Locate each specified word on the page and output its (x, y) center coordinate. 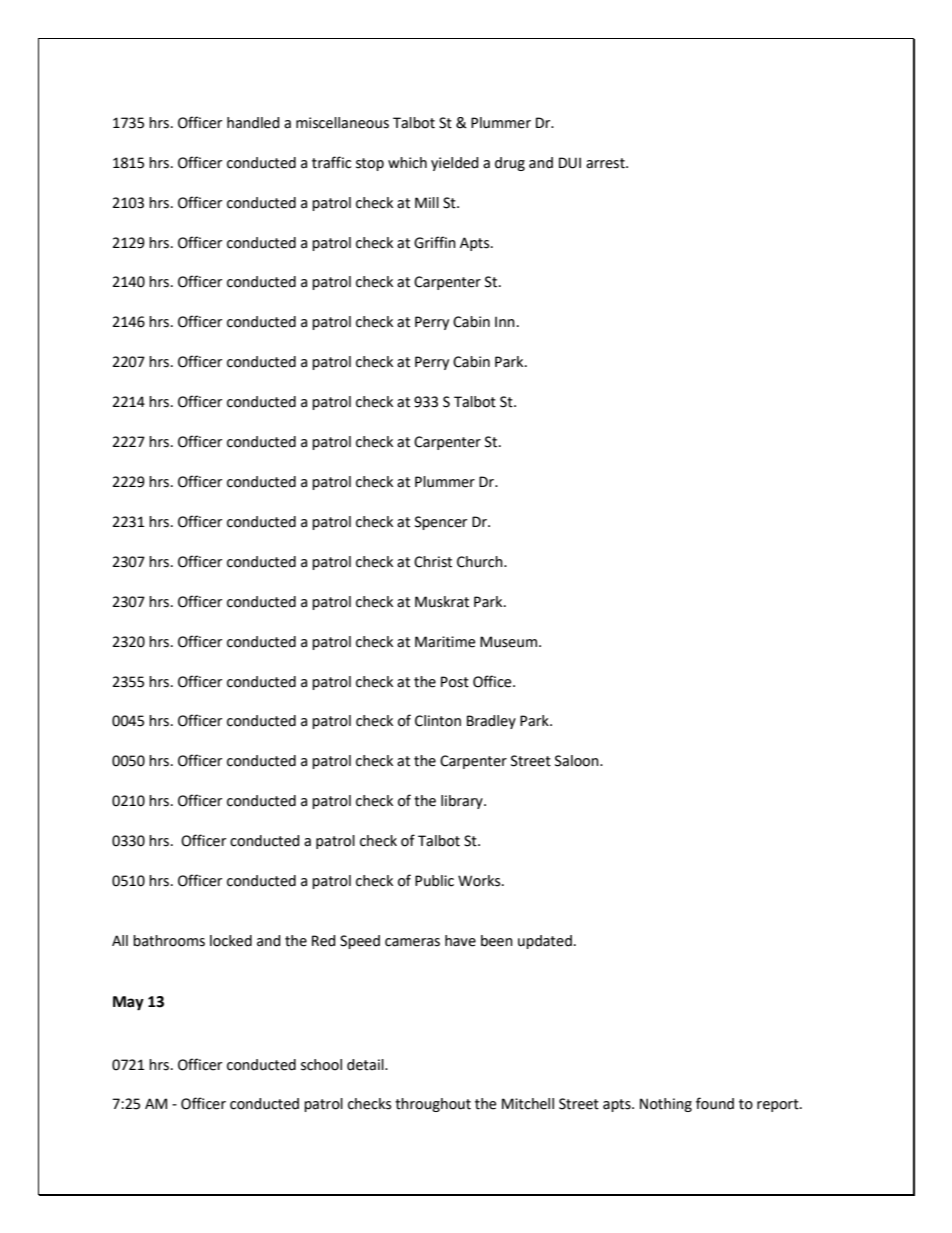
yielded (455, 164)
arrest (606, 163)
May (128, 1003)
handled (253, 123)
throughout (433, 1105)
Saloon (578, 761)
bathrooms (169, 941)
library (463, 802)
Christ (433, 562)
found (715, 1103)
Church (481, 562)
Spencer (441, 523)
